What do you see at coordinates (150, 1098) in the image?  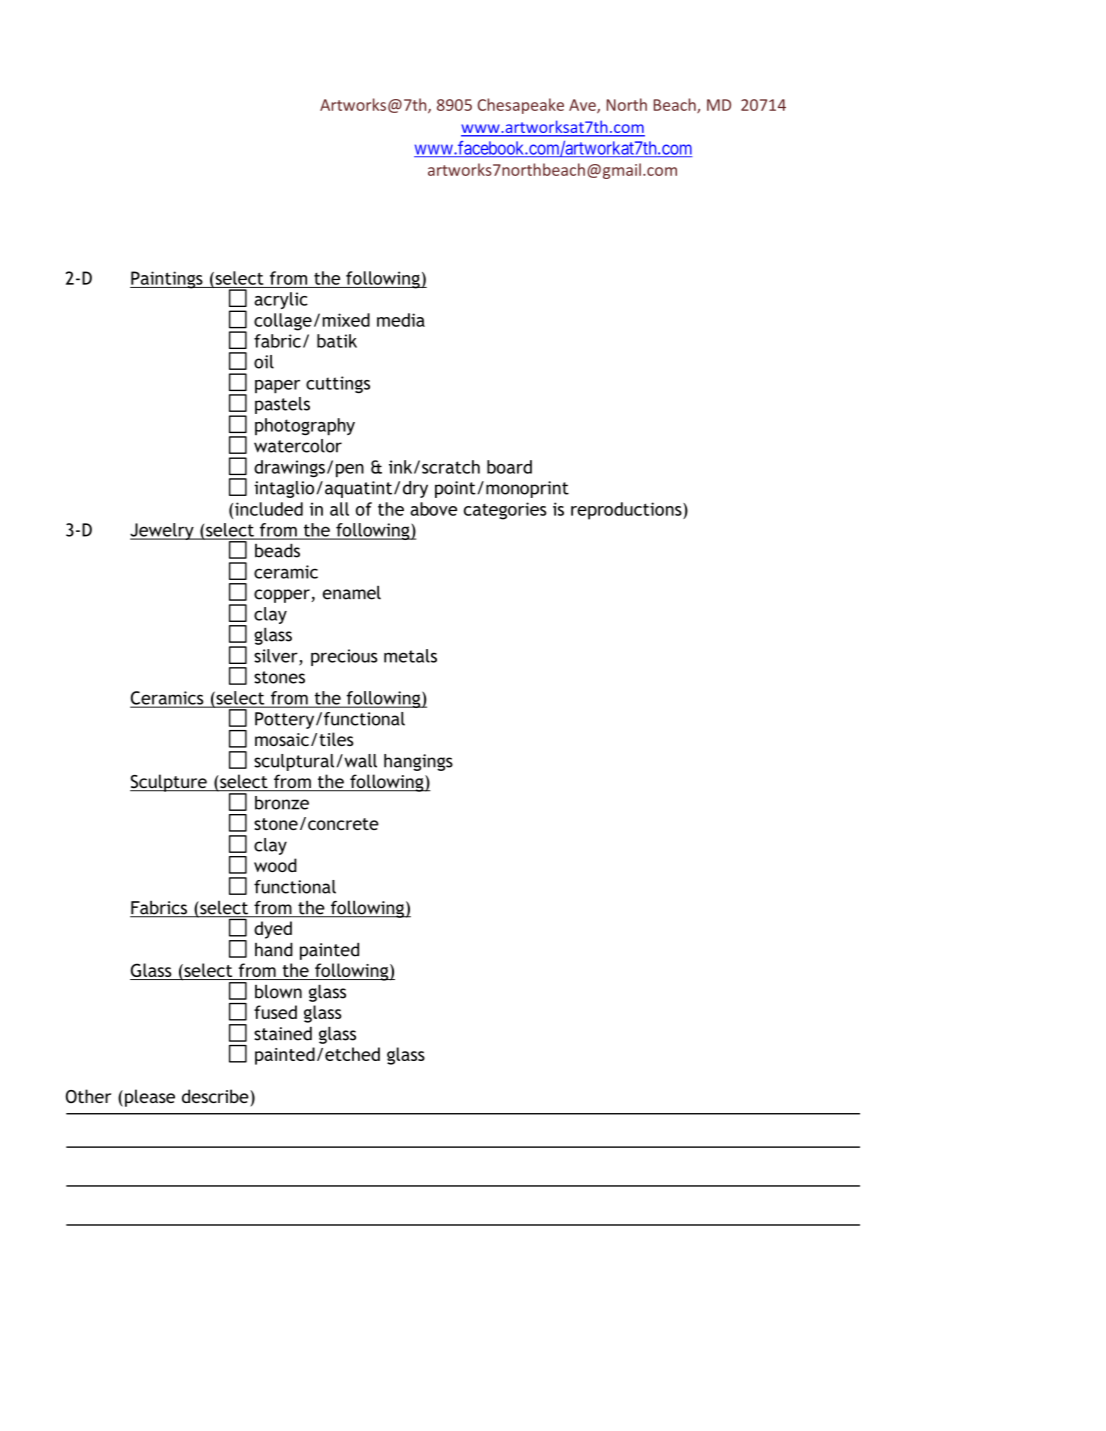 I see `please` at bounding box center [150, 1098].
